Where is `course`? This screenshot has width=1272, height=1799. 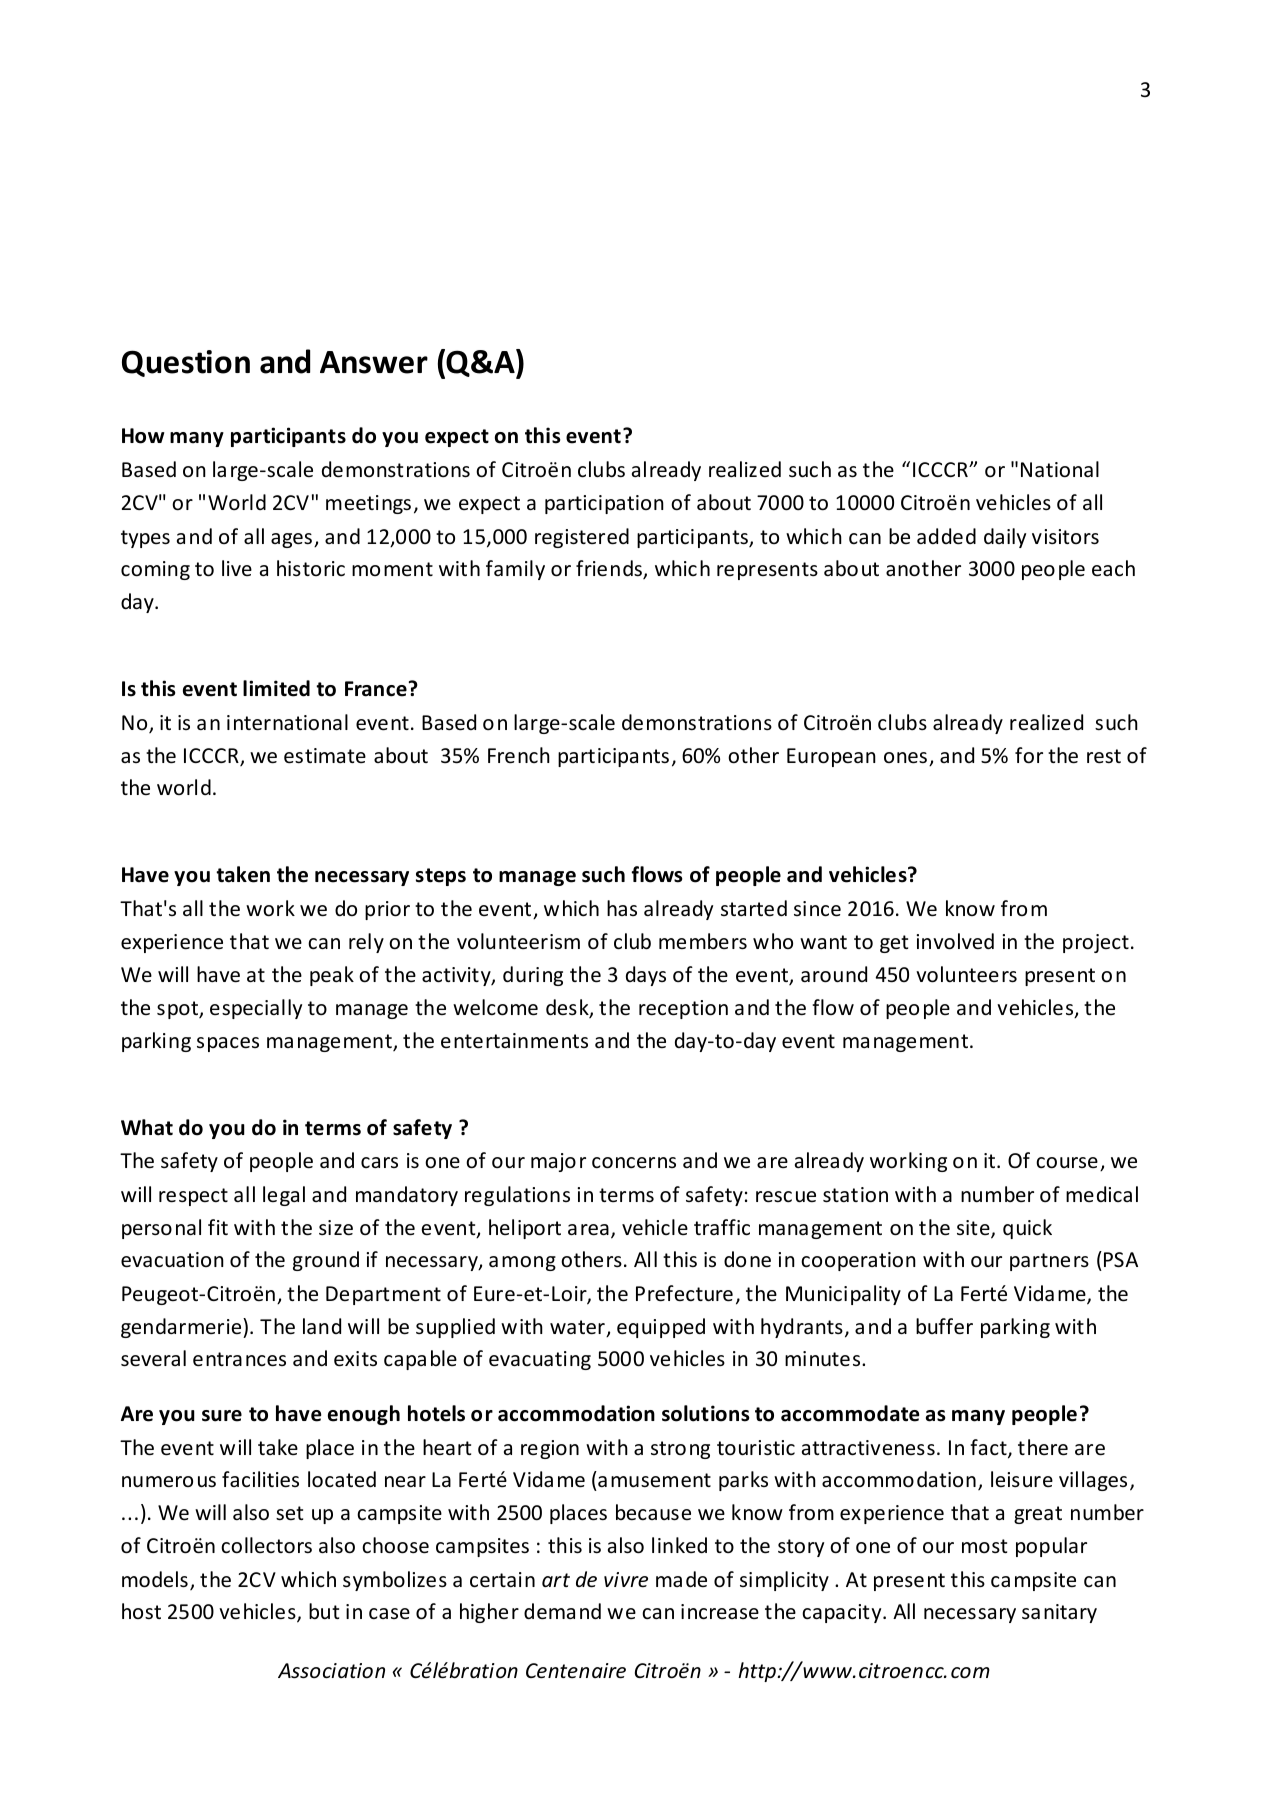 course is located at coordinates (1067, 1163).
